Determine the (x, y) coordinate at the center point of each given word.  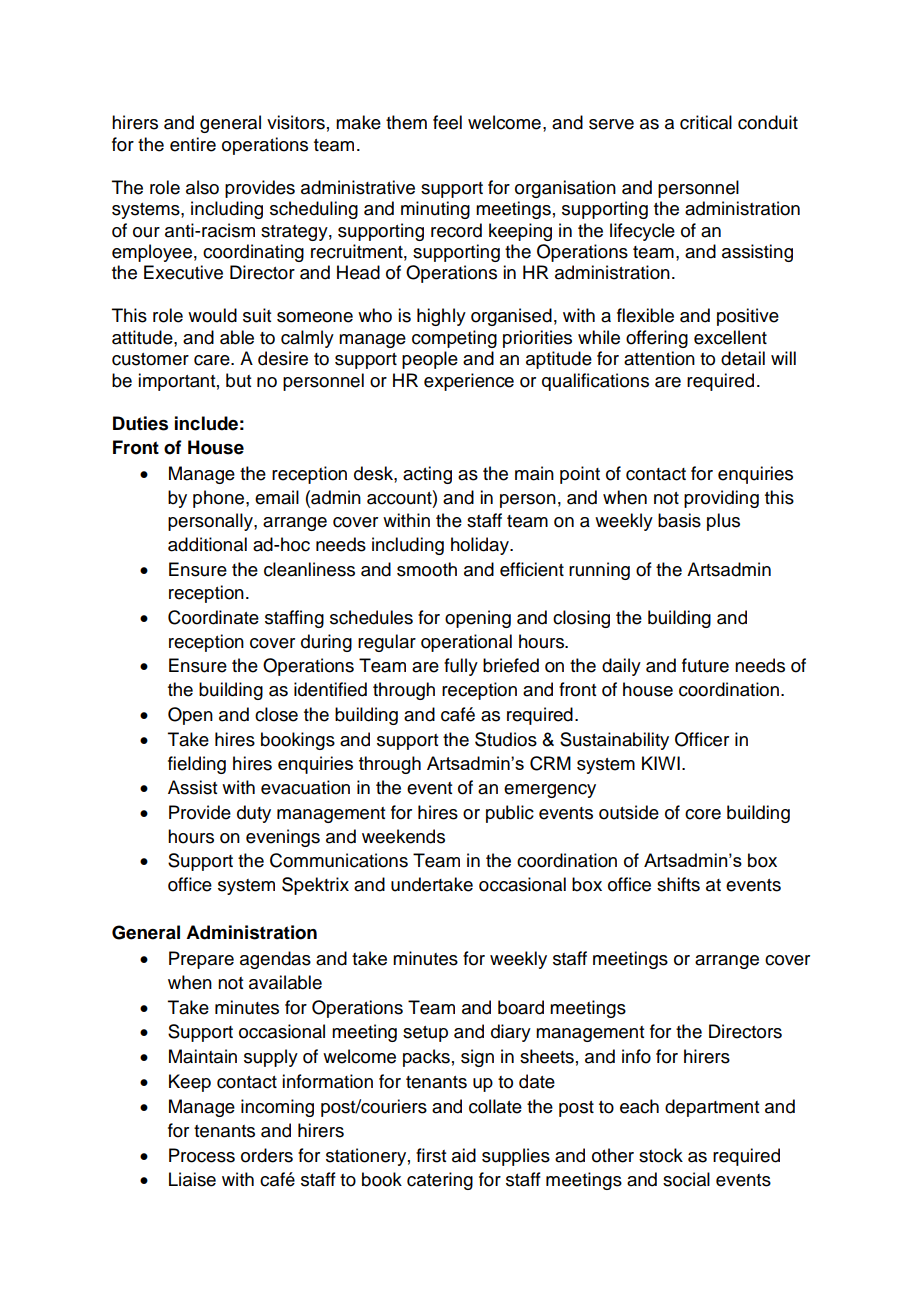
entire (193, 144)
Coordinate (213, 617)
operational (466, 643)
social (686, 1179)
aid (464, 1155)
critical (706, 122)
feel (447, 122)
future (705, 665)
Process (202, 1155)
